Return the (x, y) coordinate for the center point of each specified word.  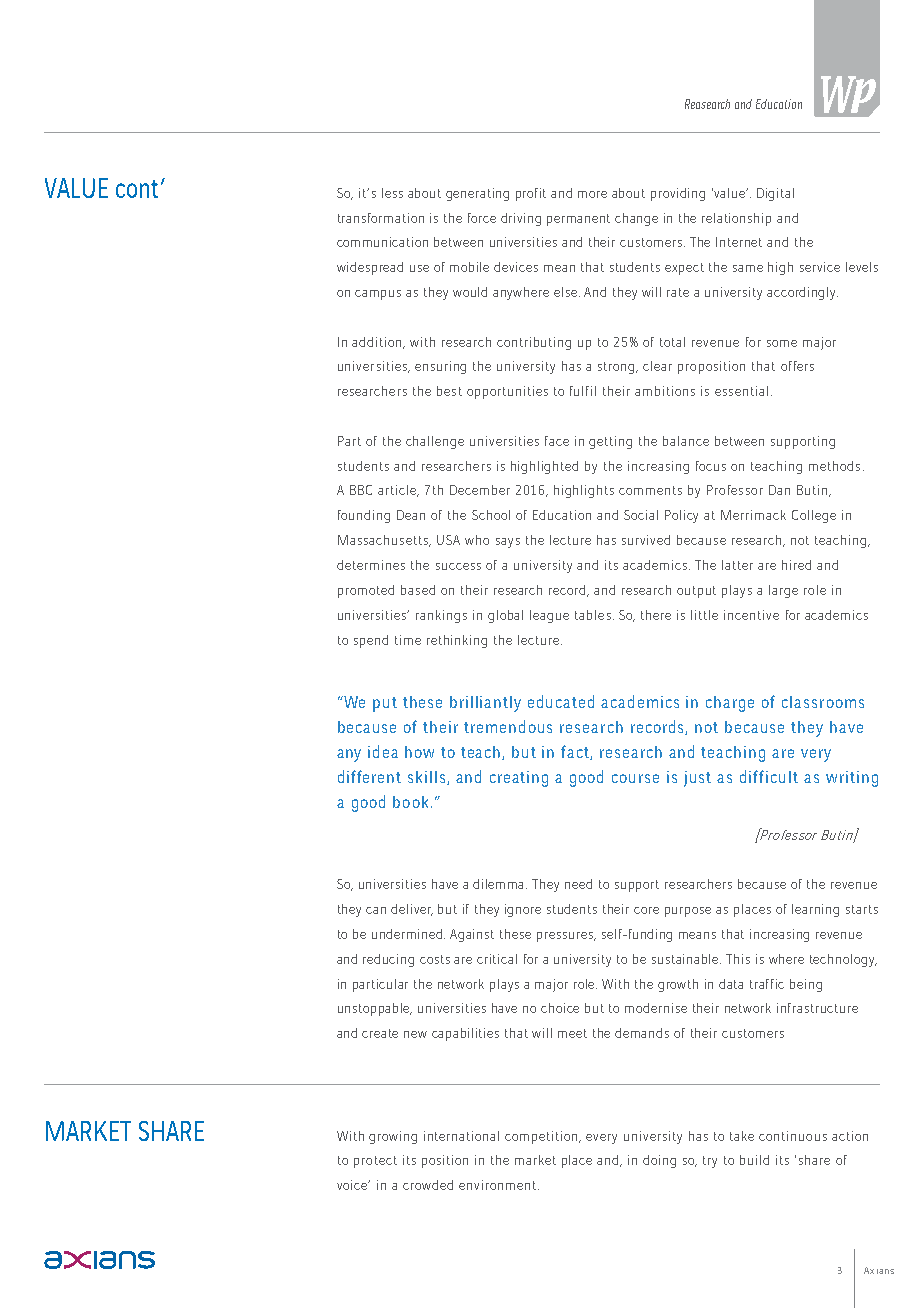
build (754, 1160)
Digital (775, 194)
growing (393, 1137)
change (636, 219)
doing (659, 1161)
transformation (381, 218)
